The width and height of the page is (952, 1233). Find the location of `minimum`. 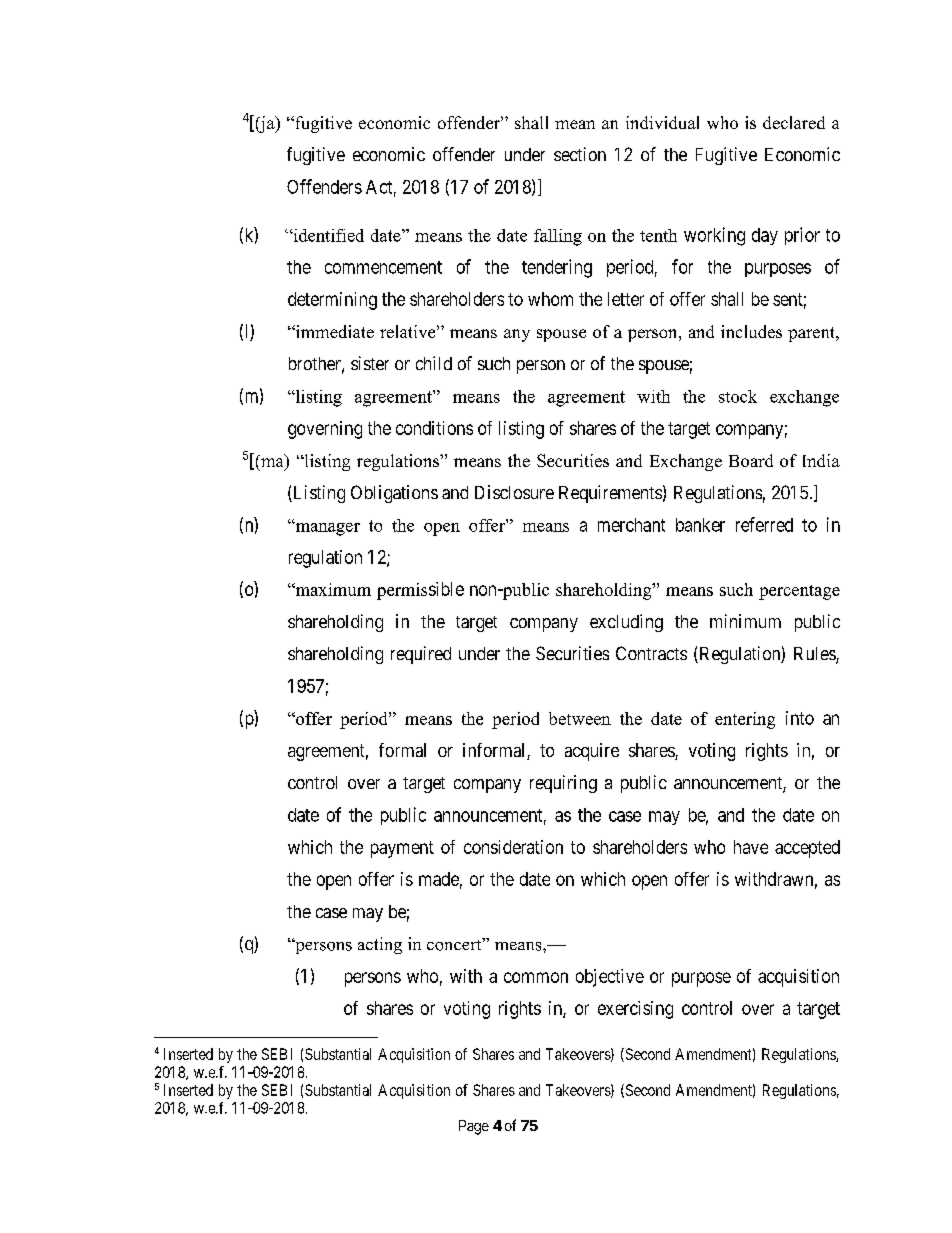

minimum is located at coordinates (745, 621).
